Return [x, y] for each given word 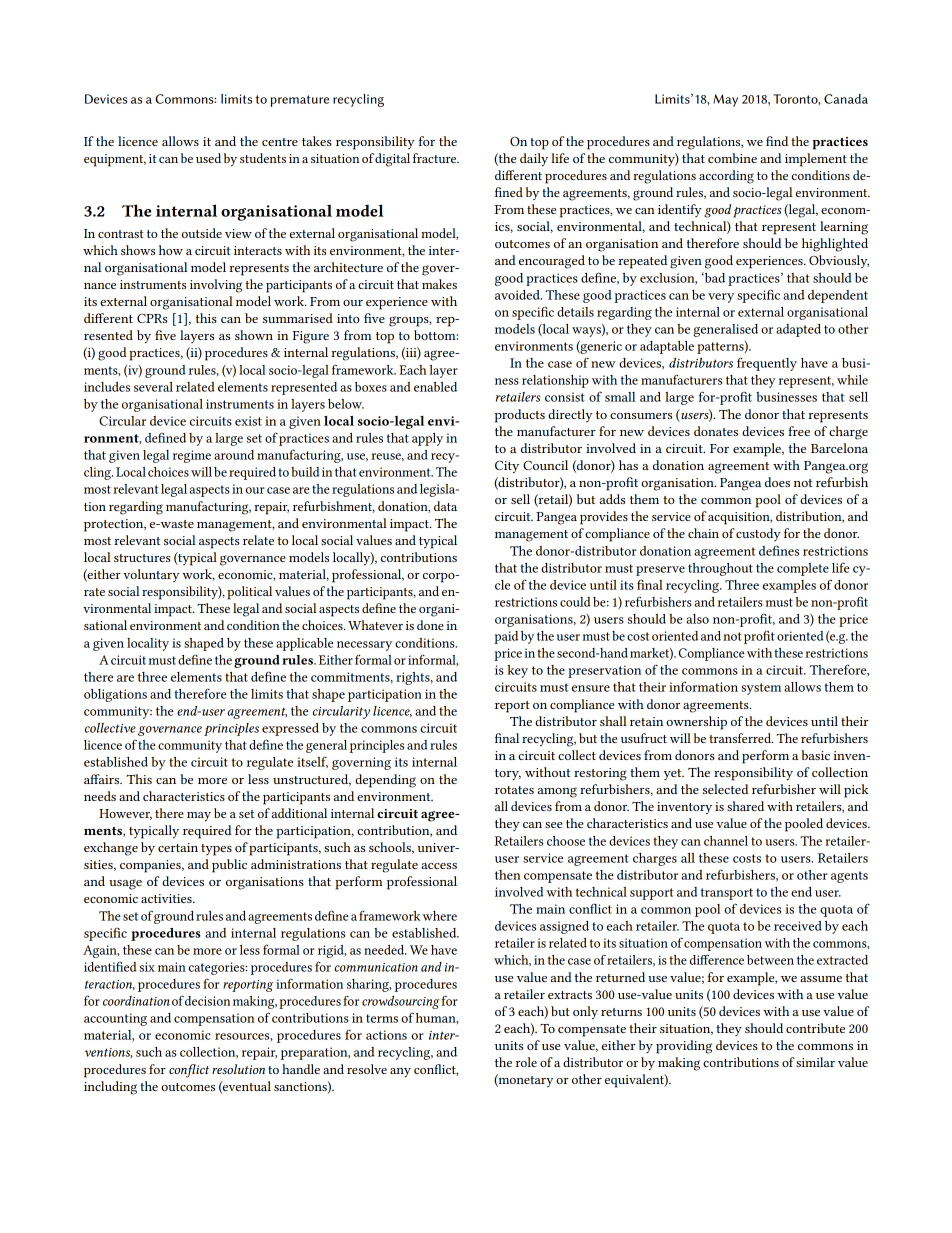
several [153, 387]
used [208, 158]
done [430, 625]
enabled [435, 387]
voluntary [151, 575]
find [777, 141]
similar [815, 1062]
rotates [514, 790]
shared [745, 806]
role [526, 1062]
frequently [767, 364]
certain [178, 847]
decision [207, 1001]
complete [803, 569]
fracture [436, 158]
